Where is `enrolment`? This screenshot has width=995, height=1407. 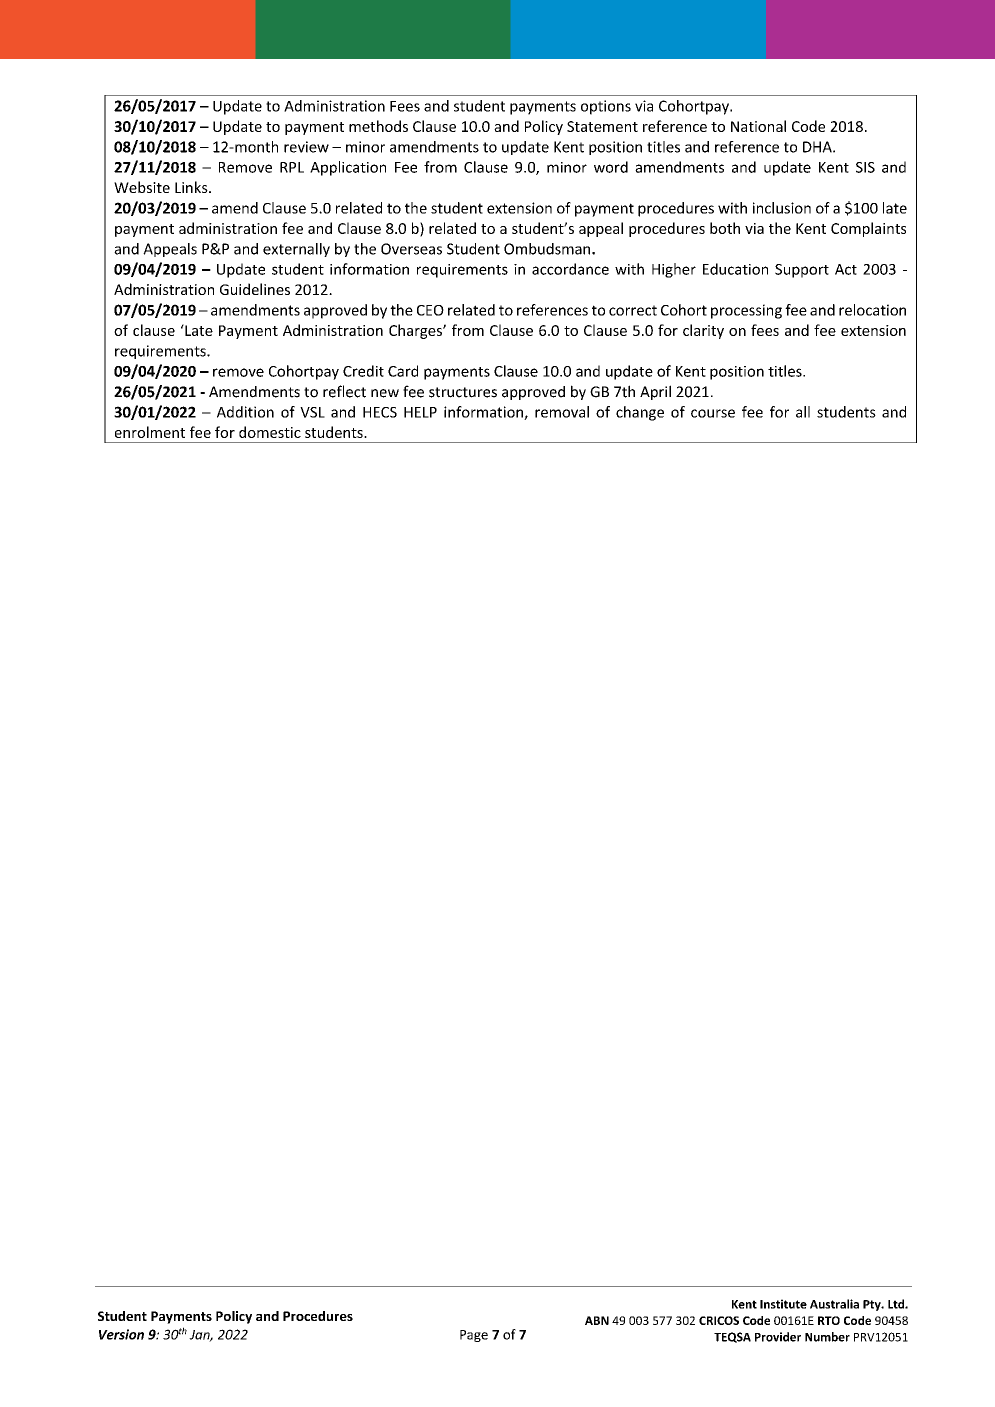 enrolment is located at coordinates (150, 432).
